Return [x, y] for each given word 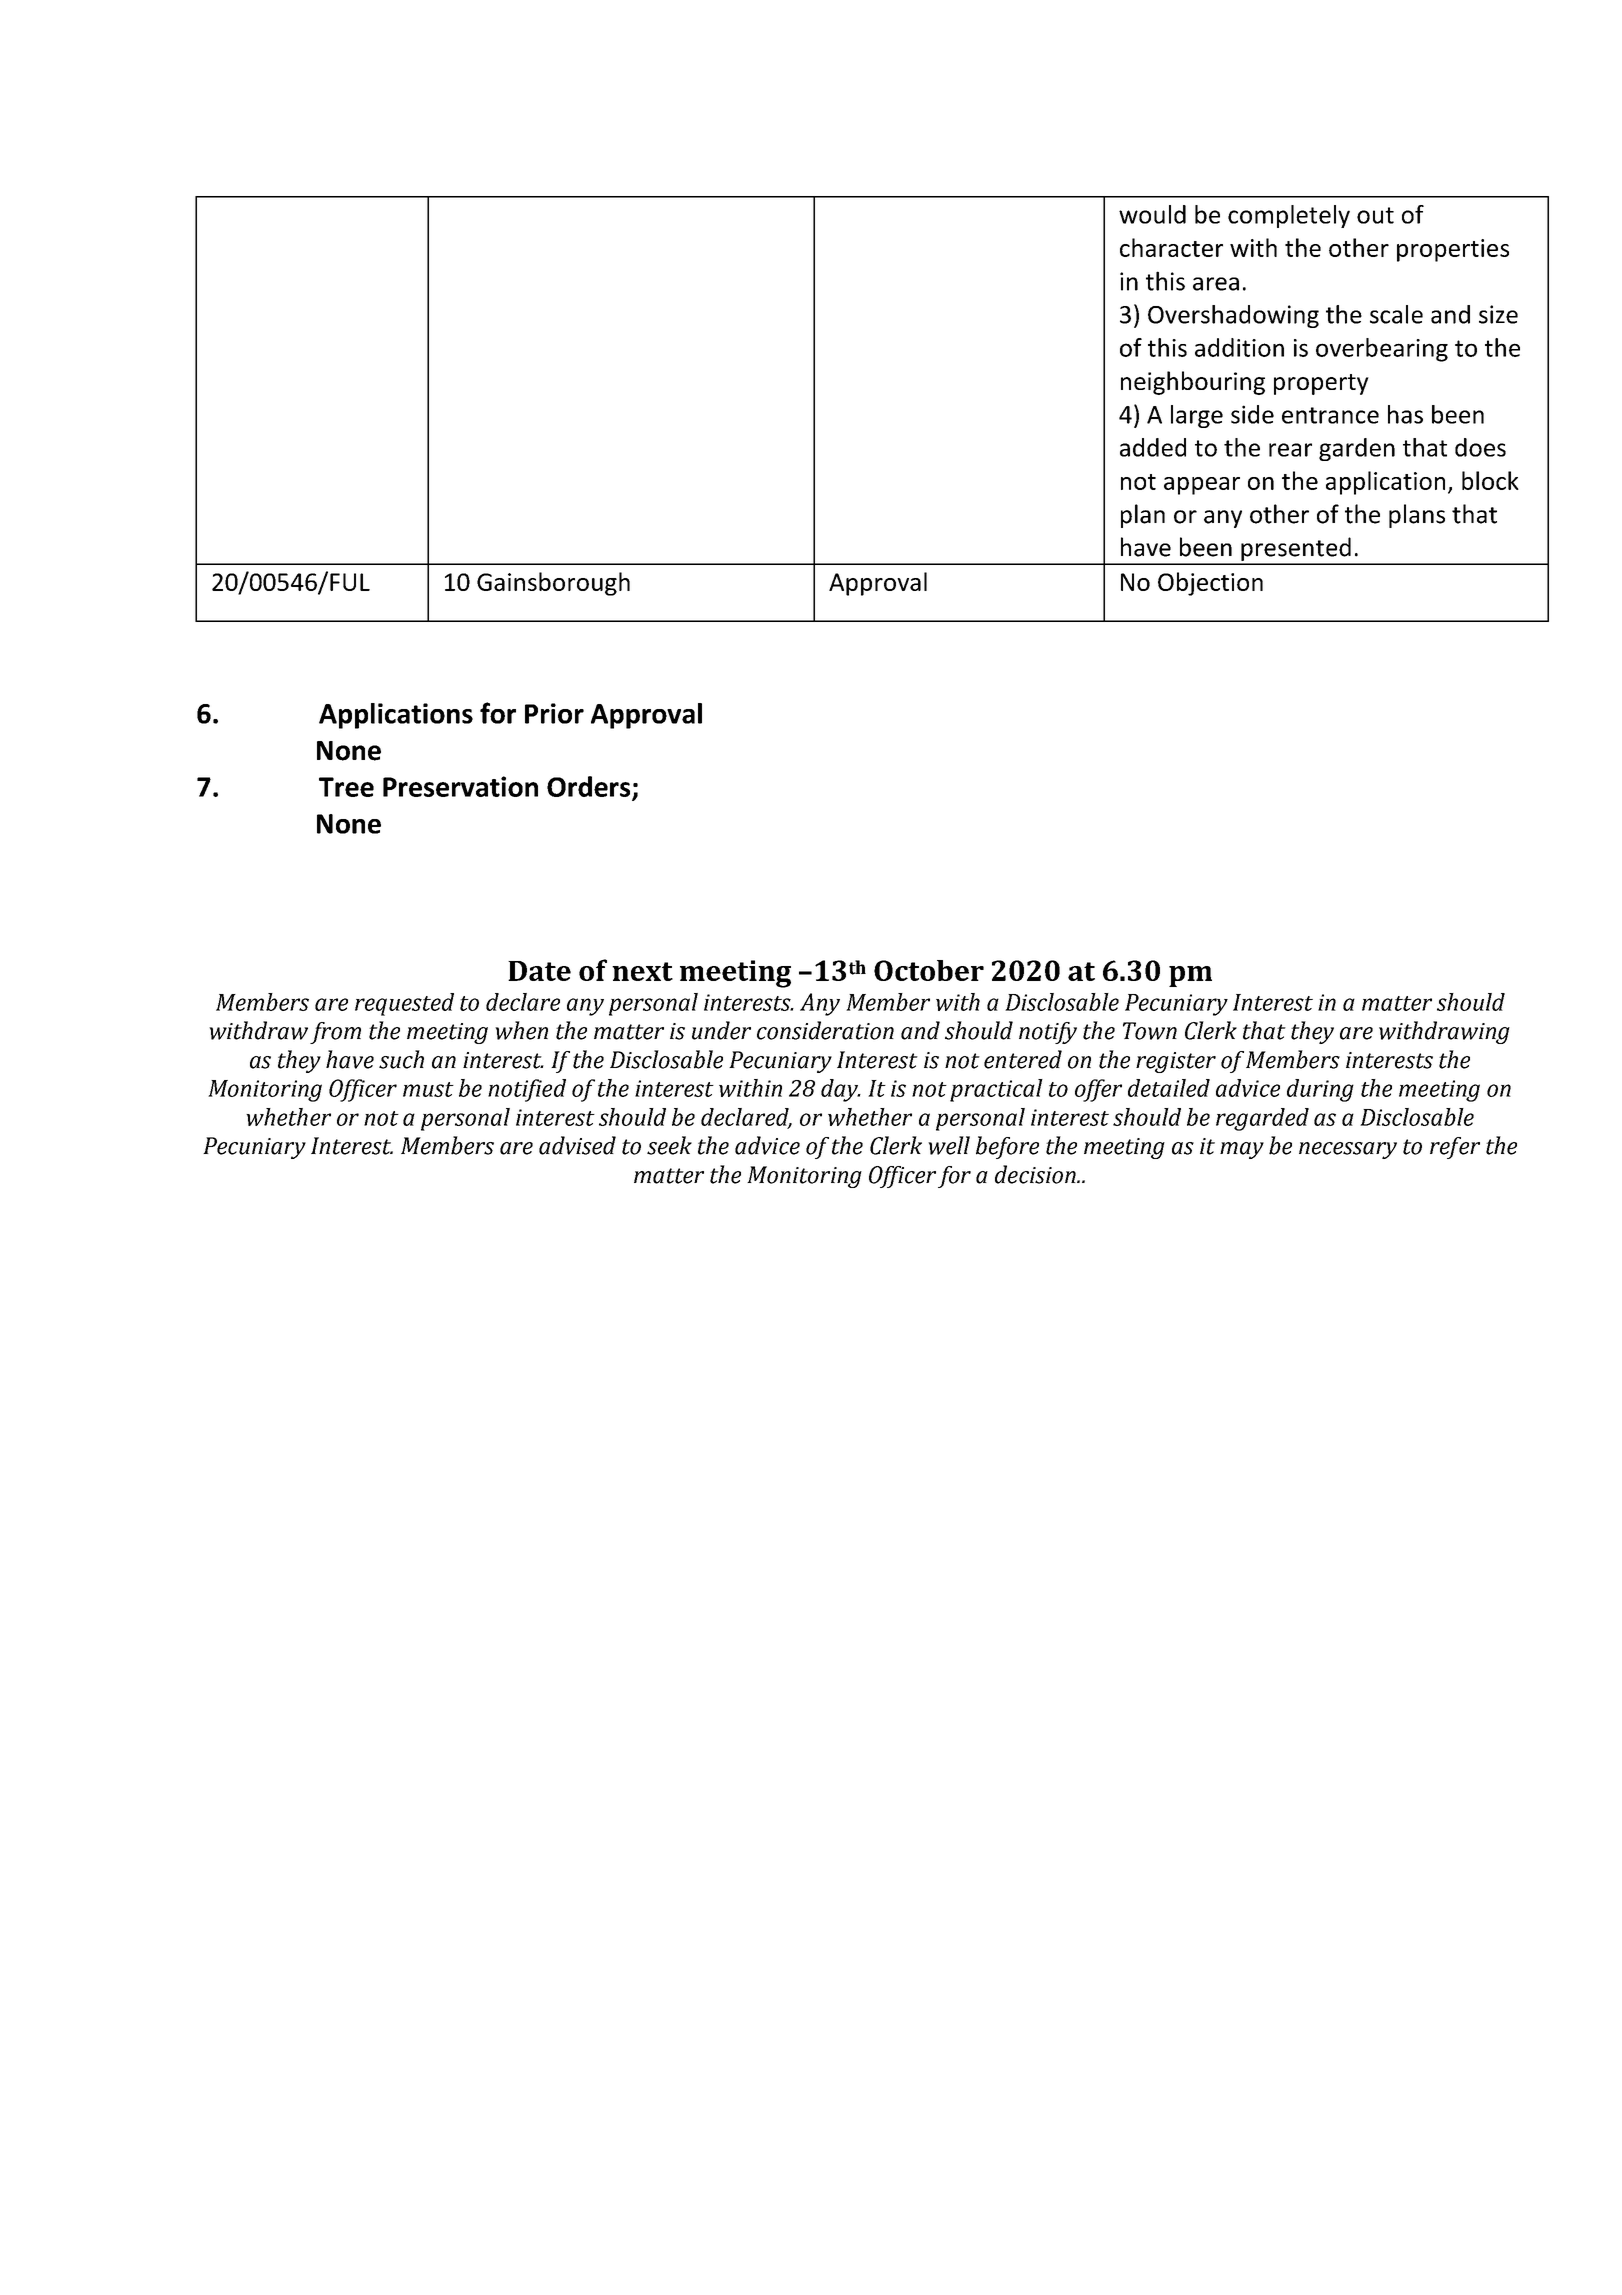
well [949, 1145]
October [929, 970]
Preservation [460, 786]
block [1490, 480]
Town [1150, 1031]
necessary [1348, 1150]
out [1375, 215]
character [1171, 247]
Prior [554, 713]
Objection [1210, 584]
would [1152, 214]
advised [577, 1145]
